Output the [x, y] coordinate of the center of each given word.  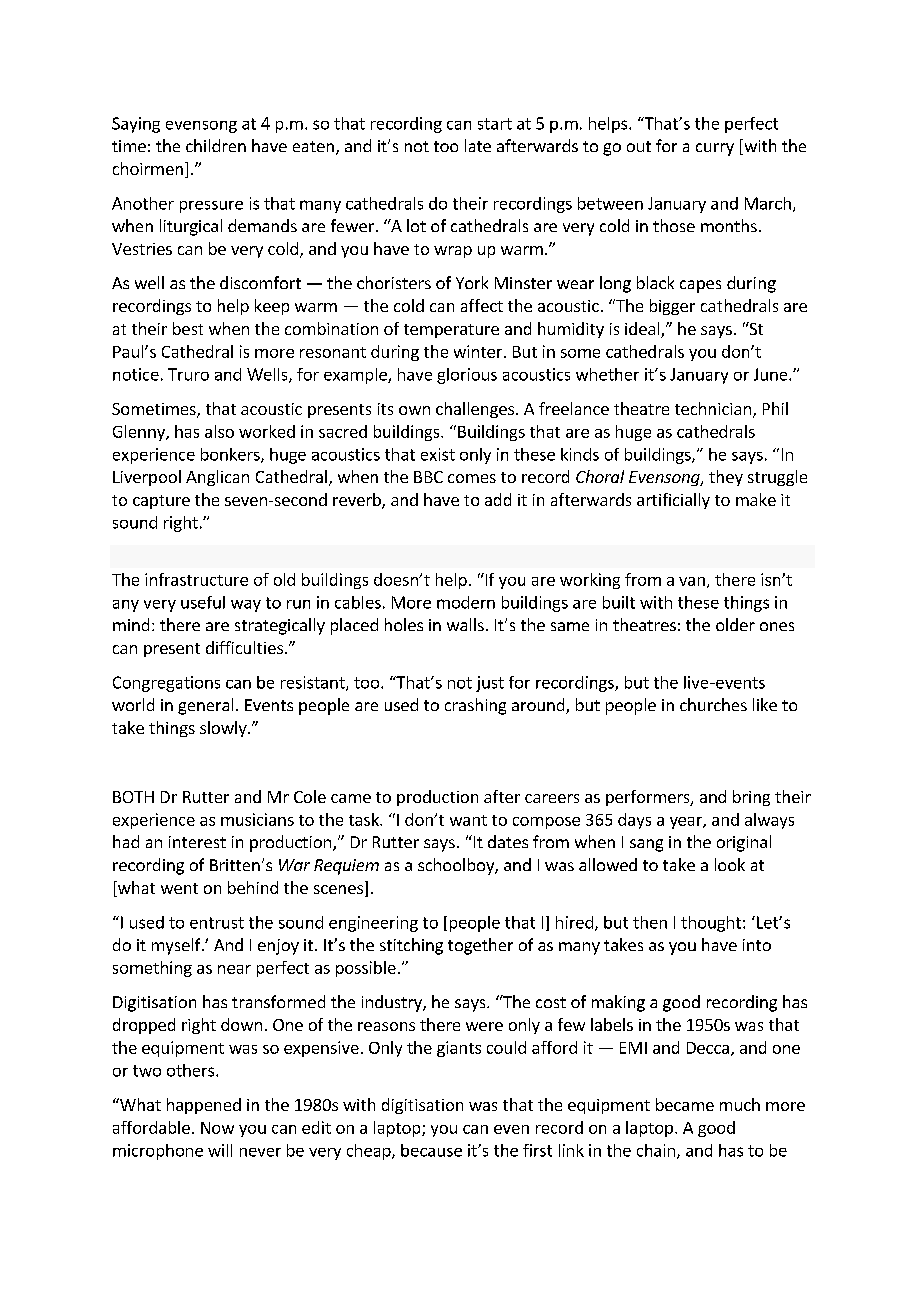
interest [197, 842]
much [740, 1104]
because [431, 1150]
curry [715, 149]
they [726, 478]
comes [472, 478]
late [478, 145]
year [687, 823]
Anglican [217, 478]
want [468, 820]
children [216, 145]
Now [217, 1128]
